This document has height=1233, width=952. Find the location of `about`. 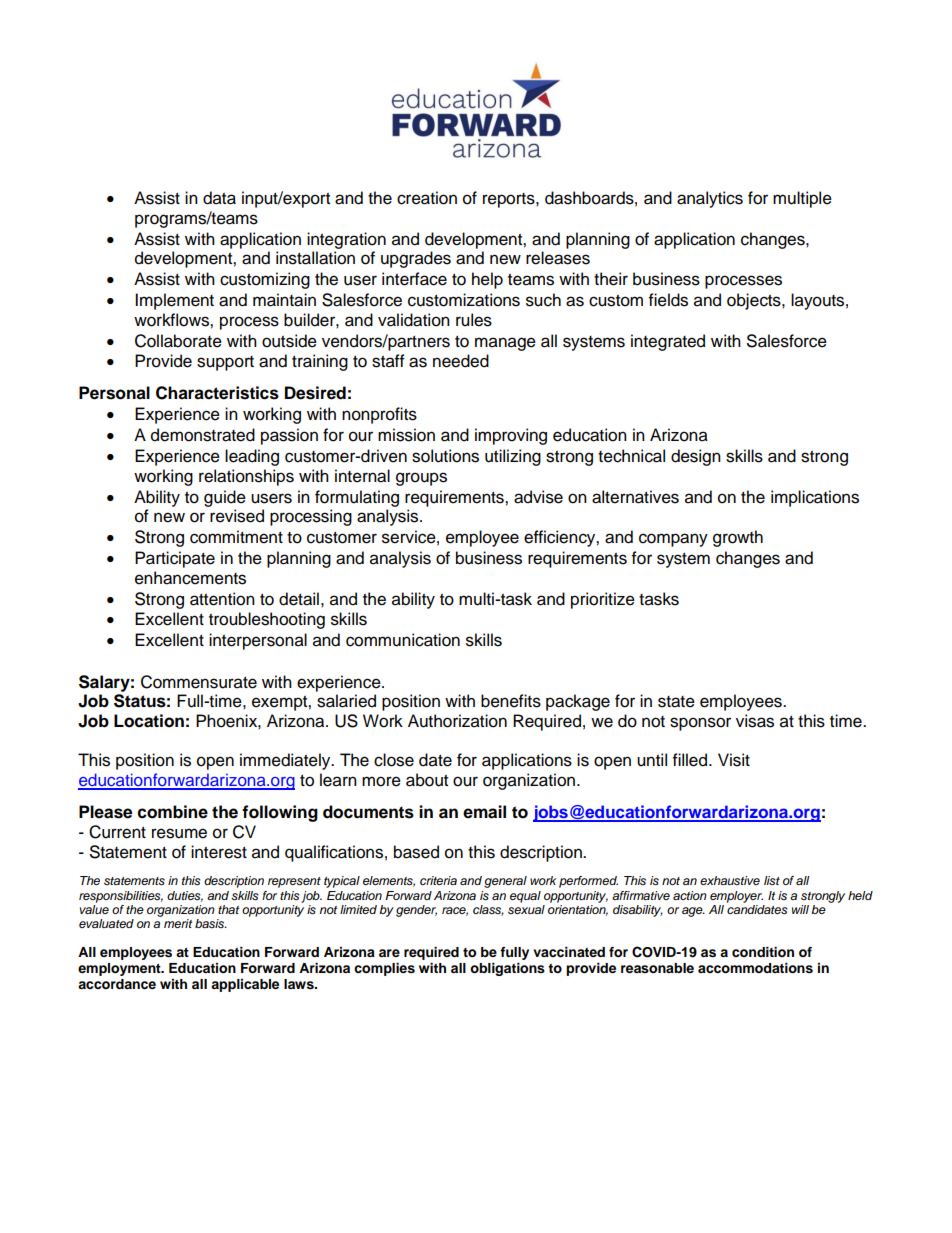

about is located at coordinates (427, 780).
